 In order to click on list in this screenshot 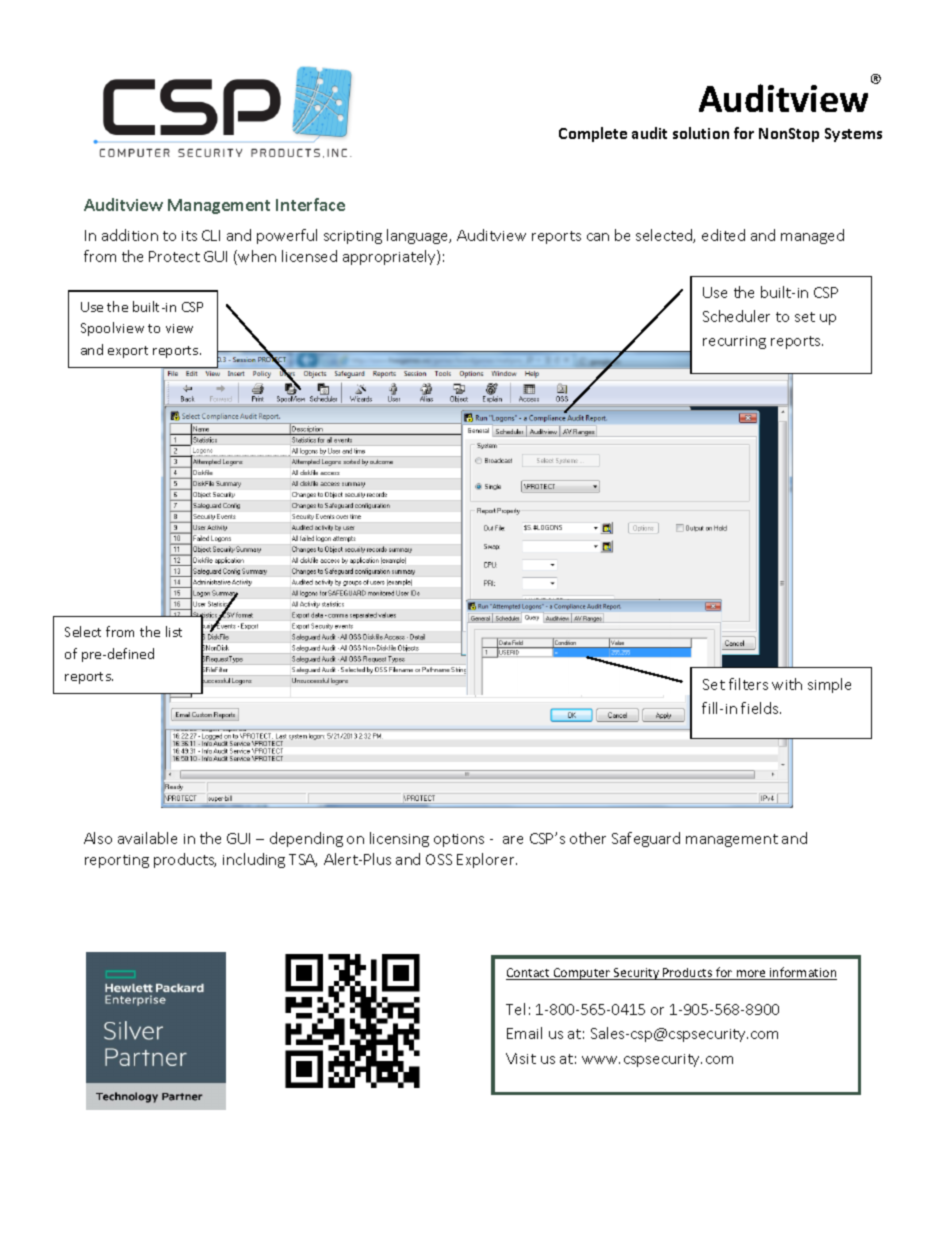, I will do `click(174, 631)`.
